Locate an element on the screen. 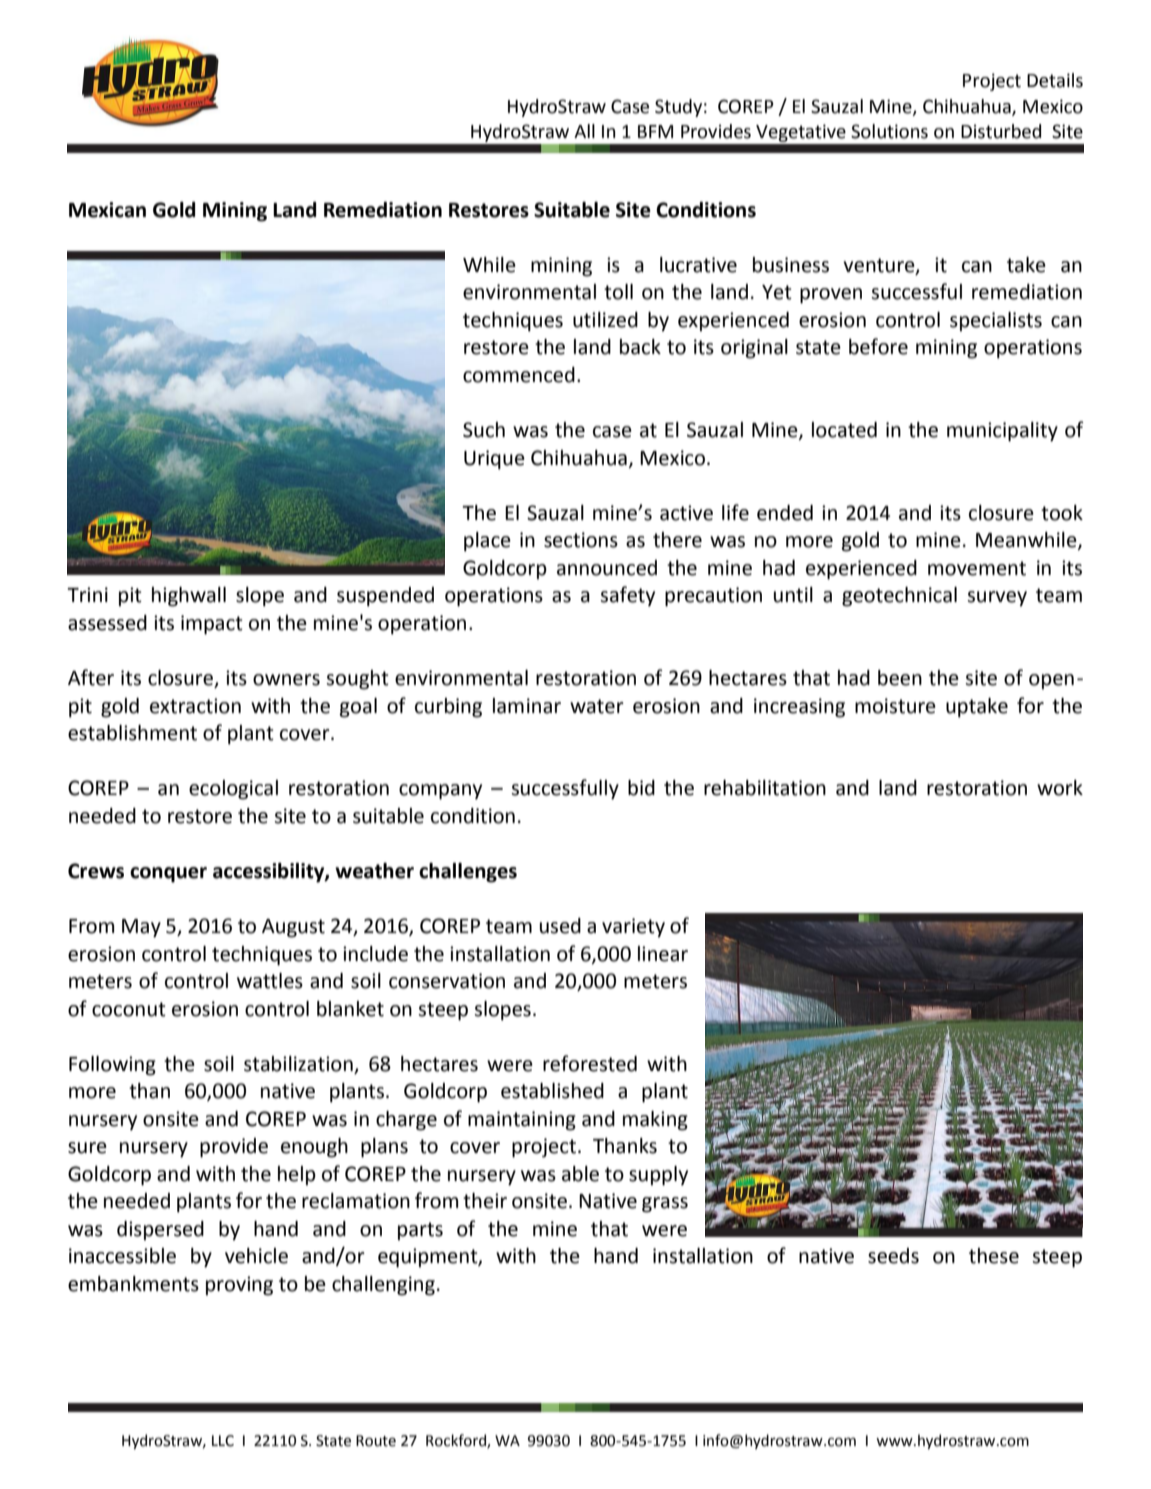 This screenshot has height=1489, width=1151. Solutions is located at coordinates (889, 131).
